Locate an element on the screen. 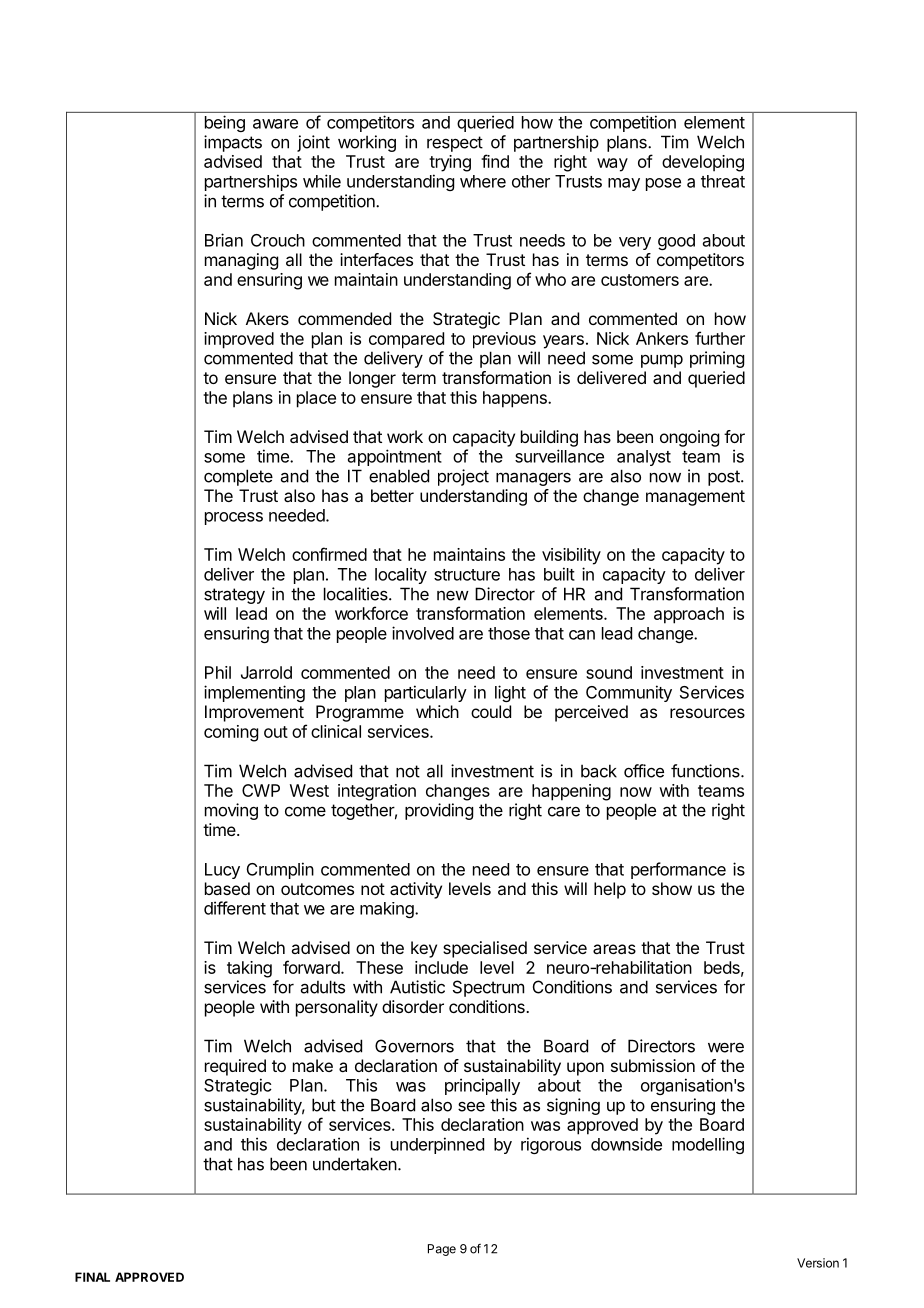  FINAL is located at coordinates (92, 1277).
